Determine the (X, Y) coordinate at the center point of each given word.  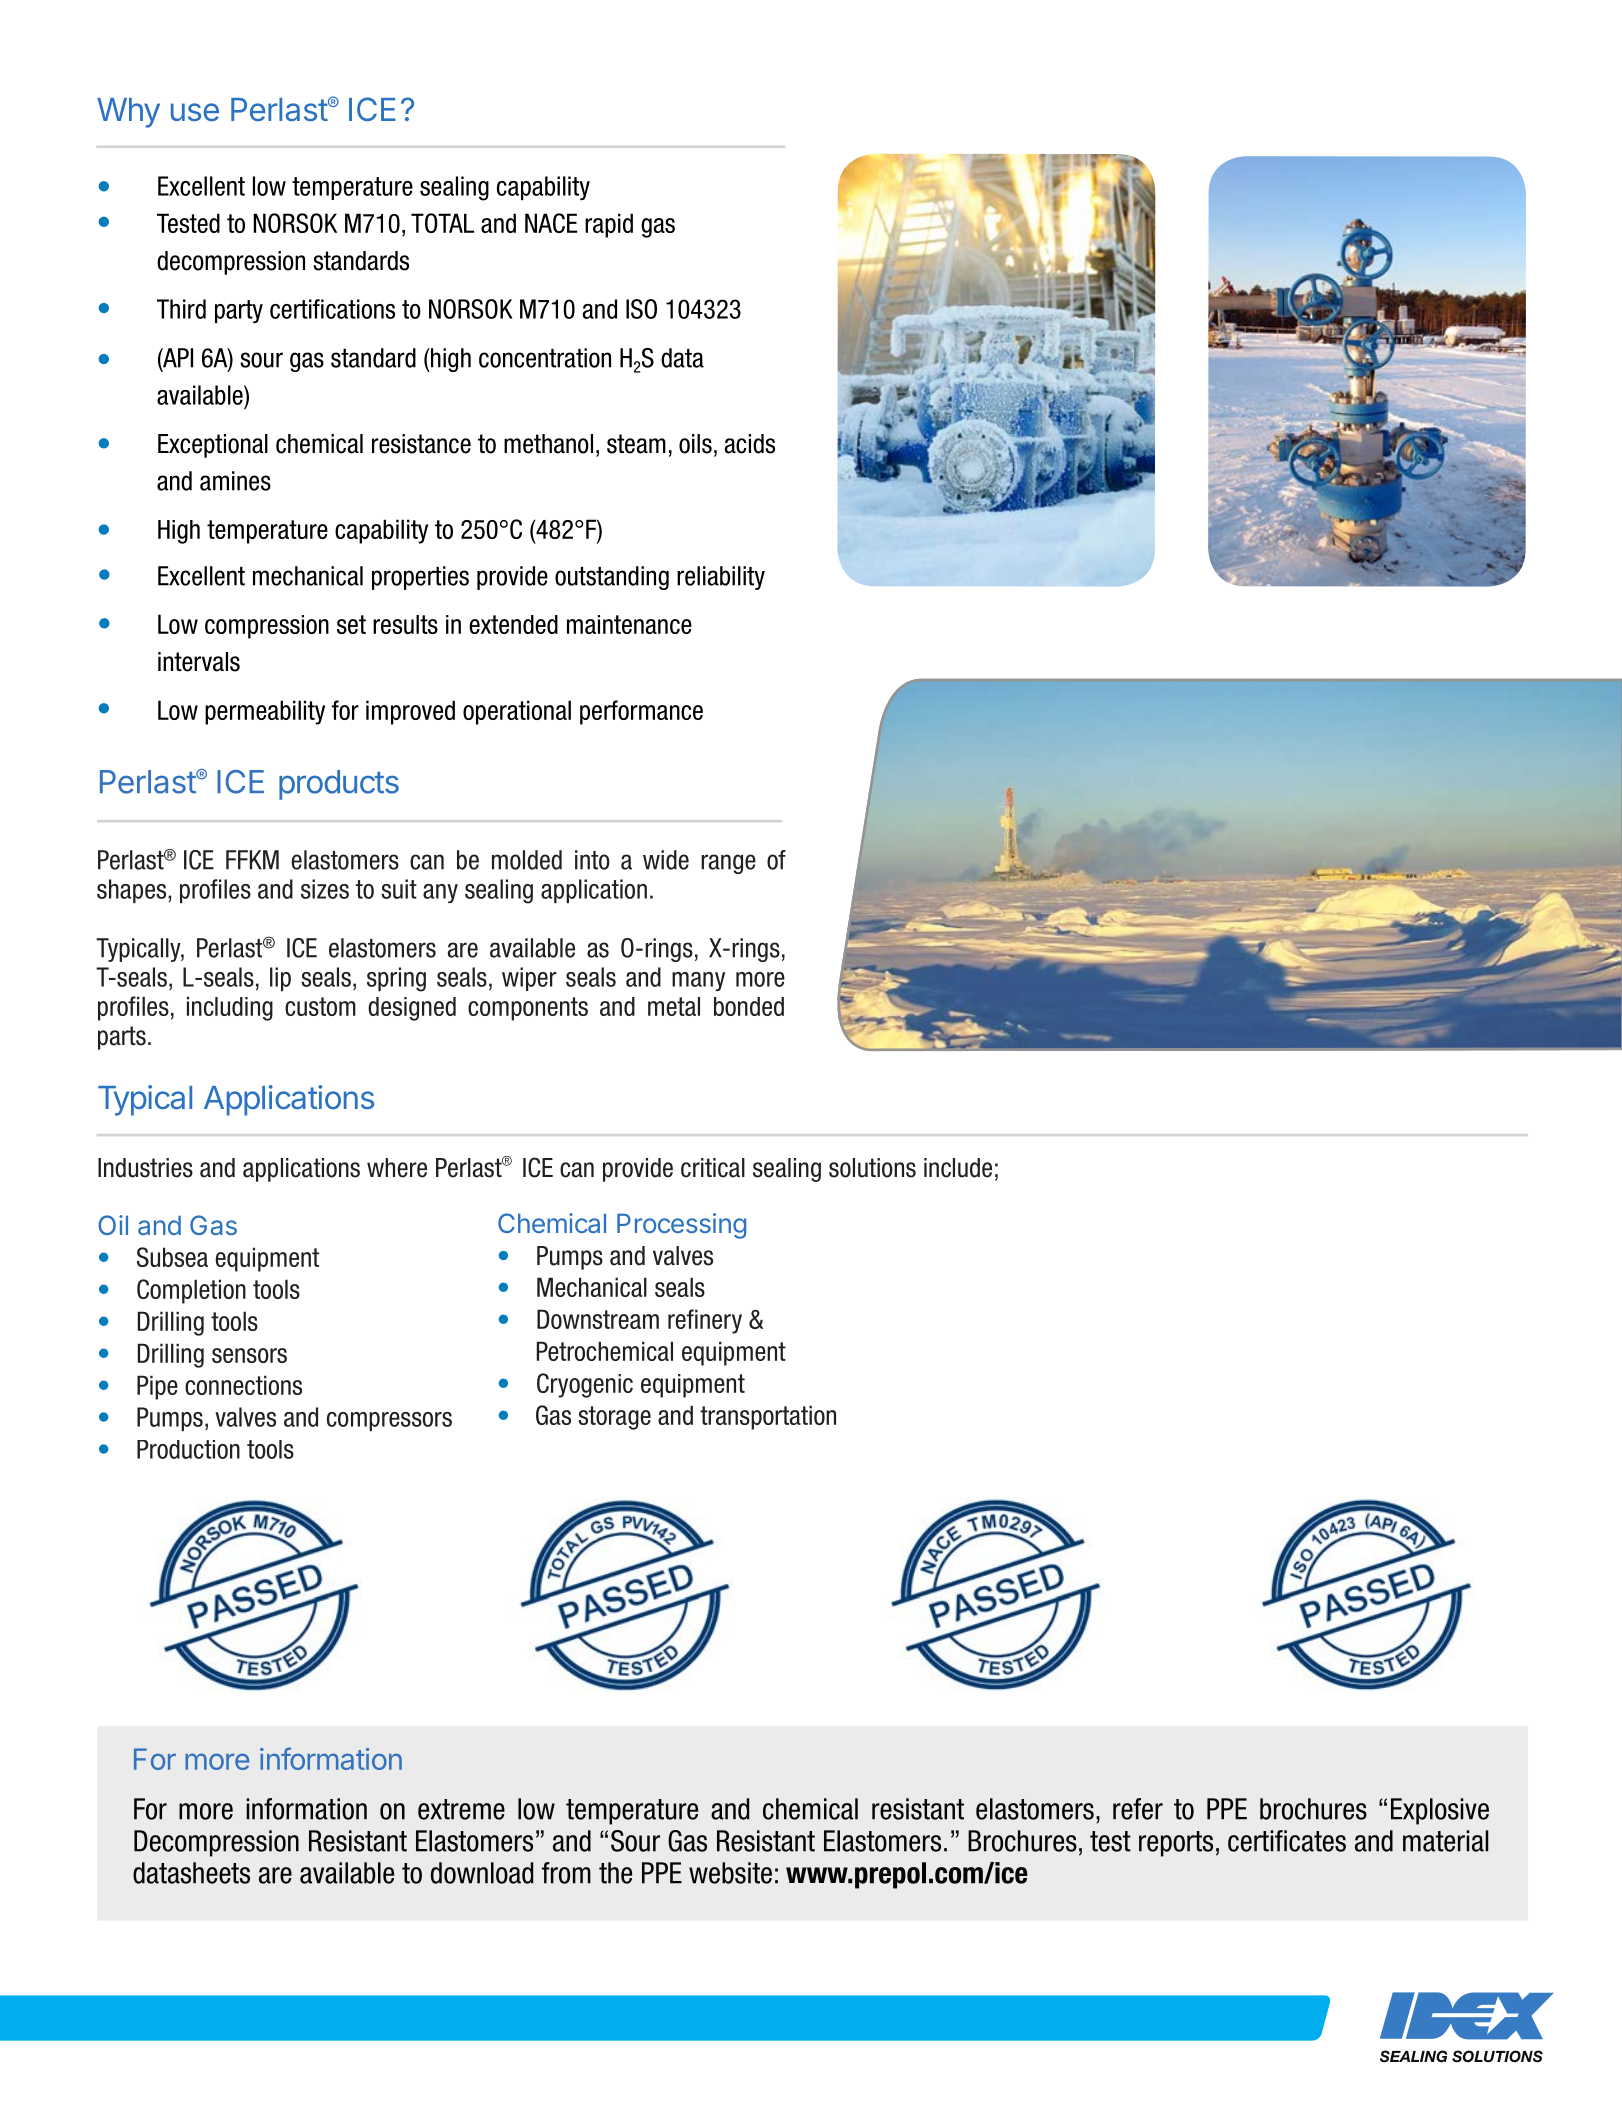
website (730, 1873)
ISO (641, 309)
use (195, 112)
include (958, 1168)
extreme (461, 1809)
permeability (265, 712)
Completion (191, 1291)
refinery (705, 1321)
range (728, 864)
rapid (609, 225)
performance (641, 712)
